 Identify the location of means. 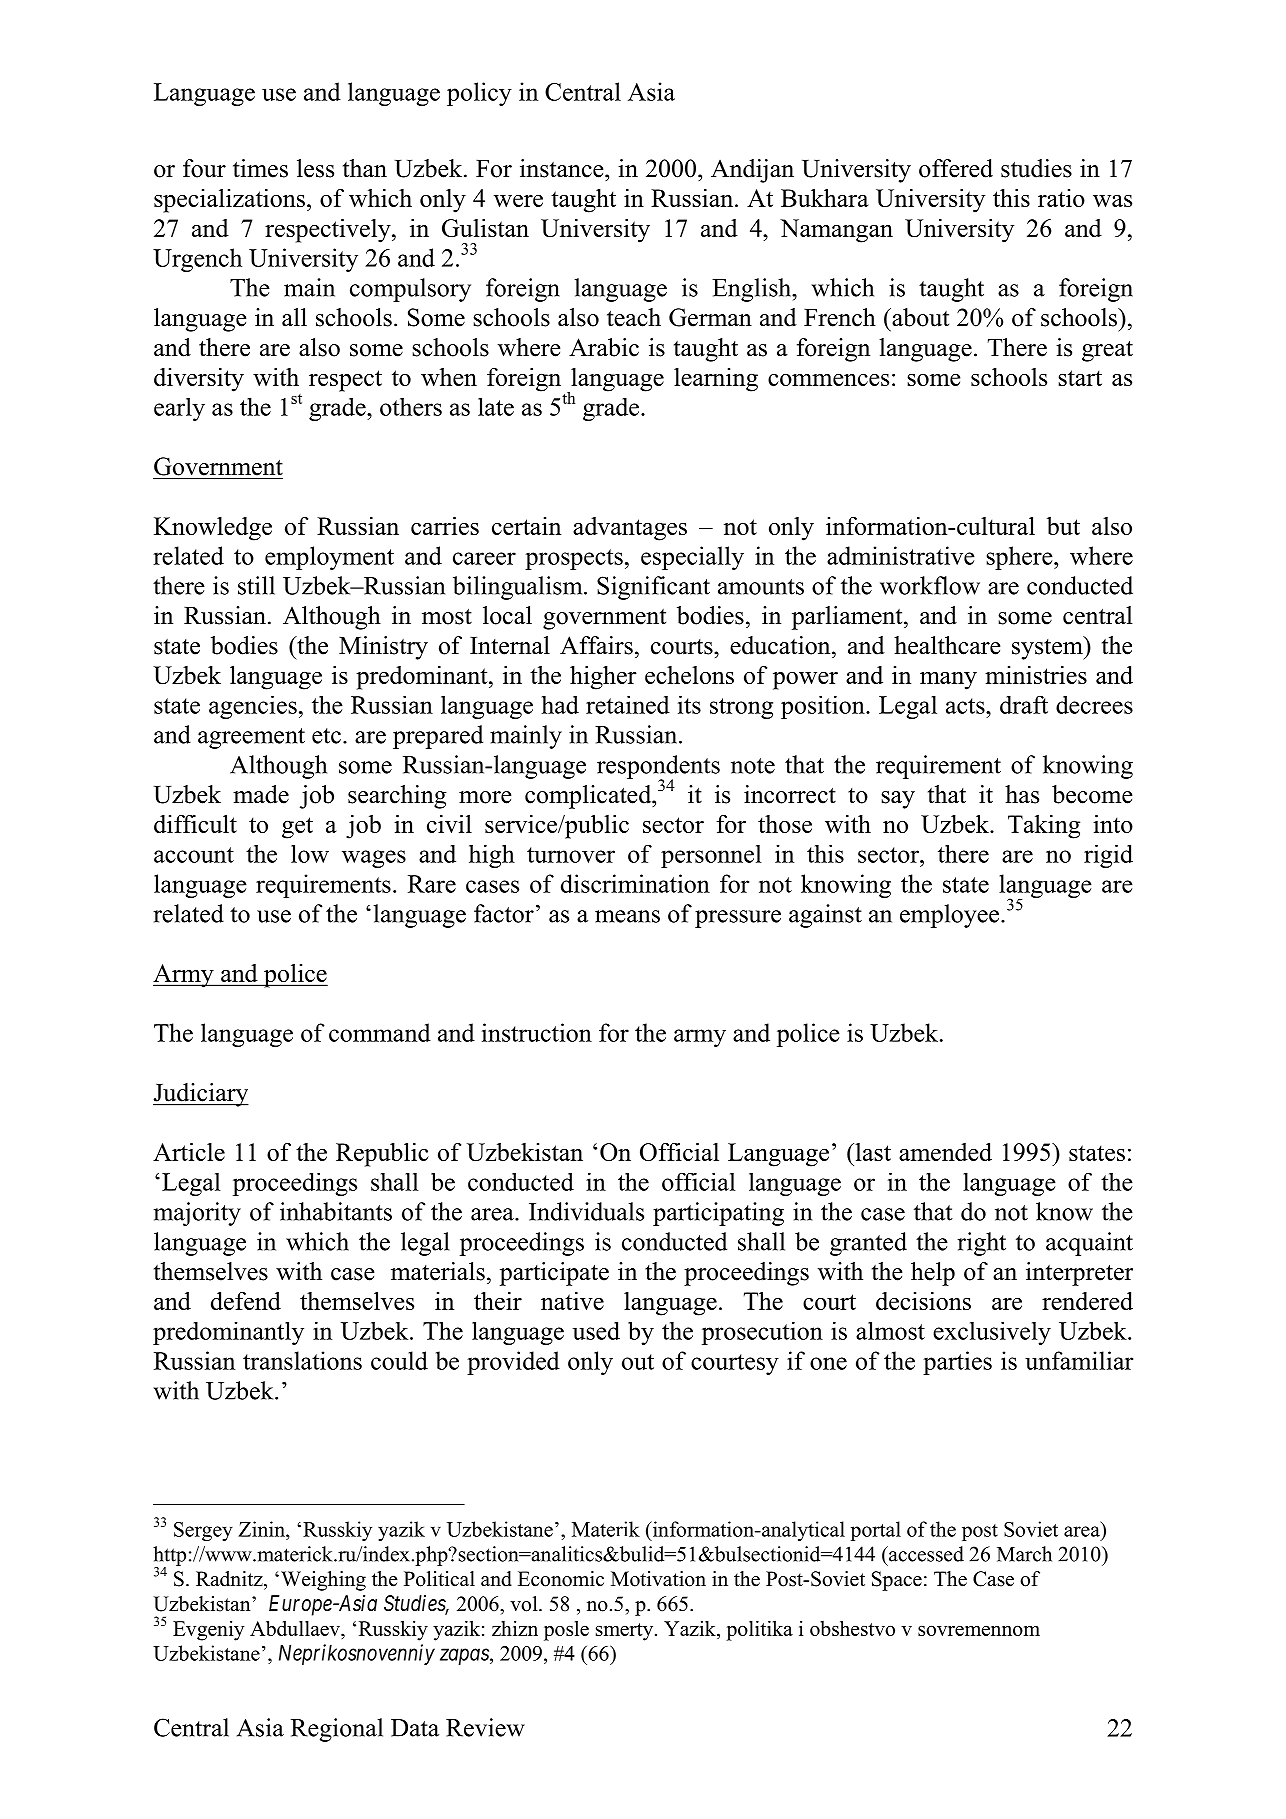
(627, 916).
